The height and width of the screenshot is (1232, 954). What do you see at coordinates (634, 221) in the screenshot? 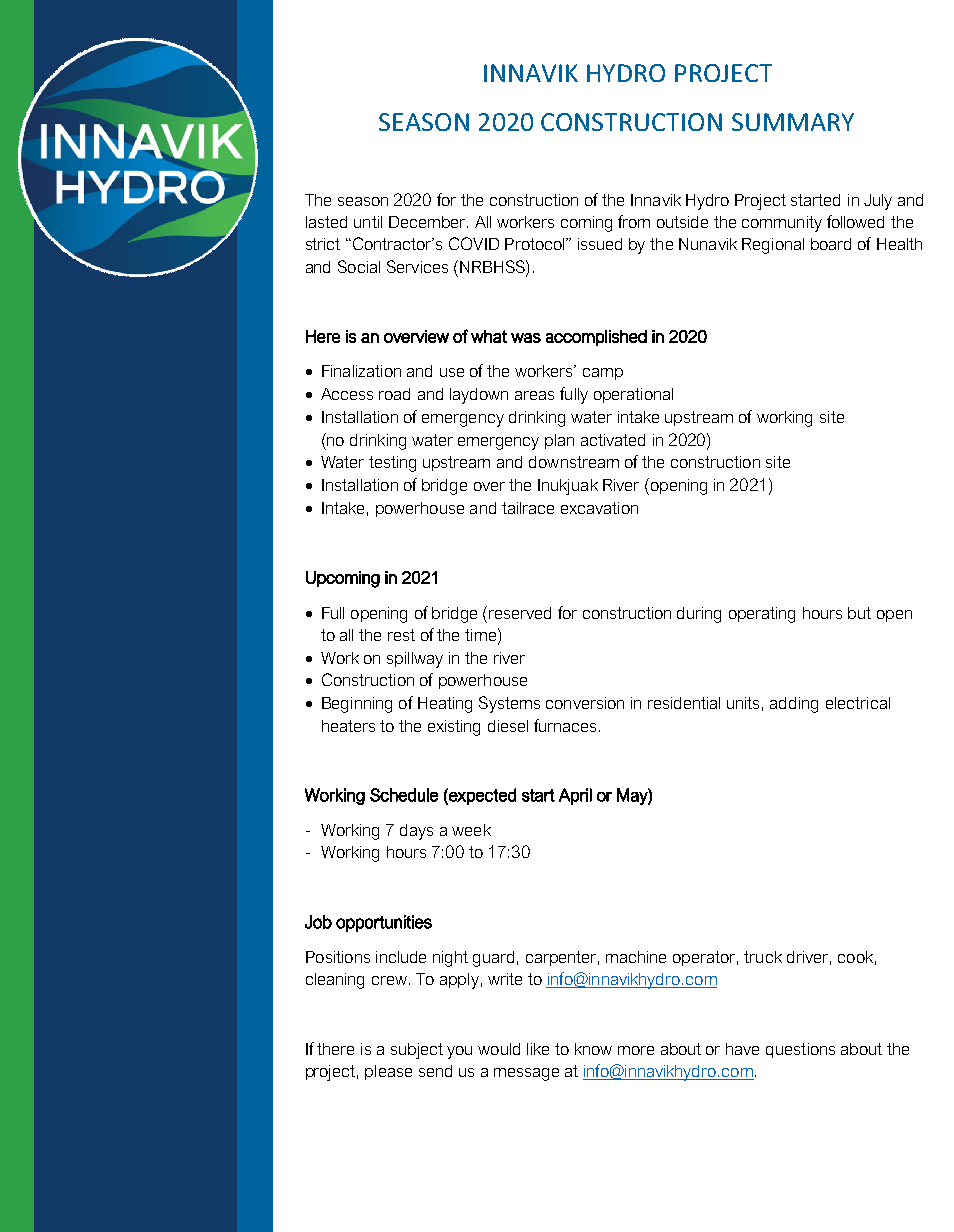
I see `from` at bounding box center [634, 221].
